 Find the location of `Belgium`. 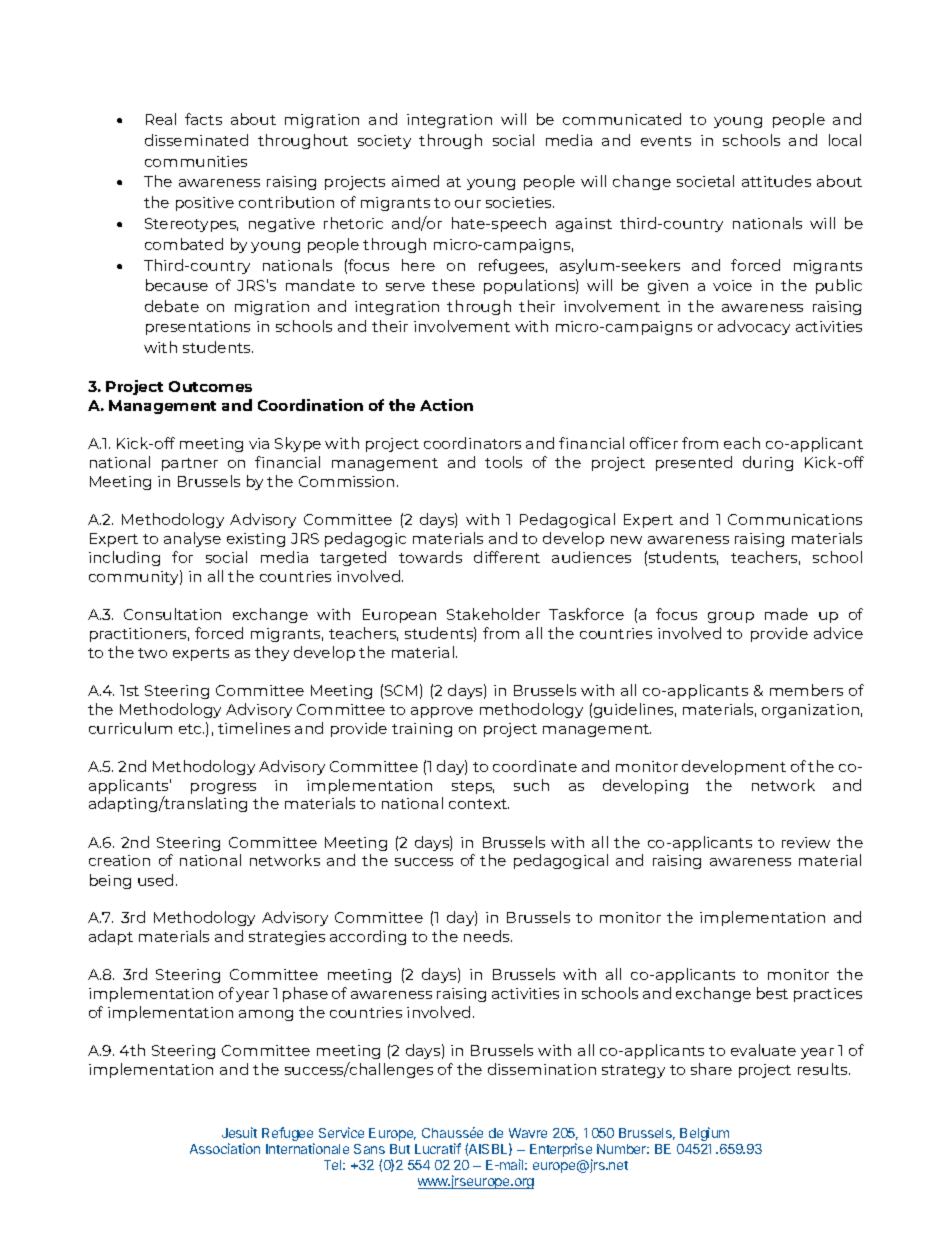

Belgium is located at coordinates (704, 1134).
